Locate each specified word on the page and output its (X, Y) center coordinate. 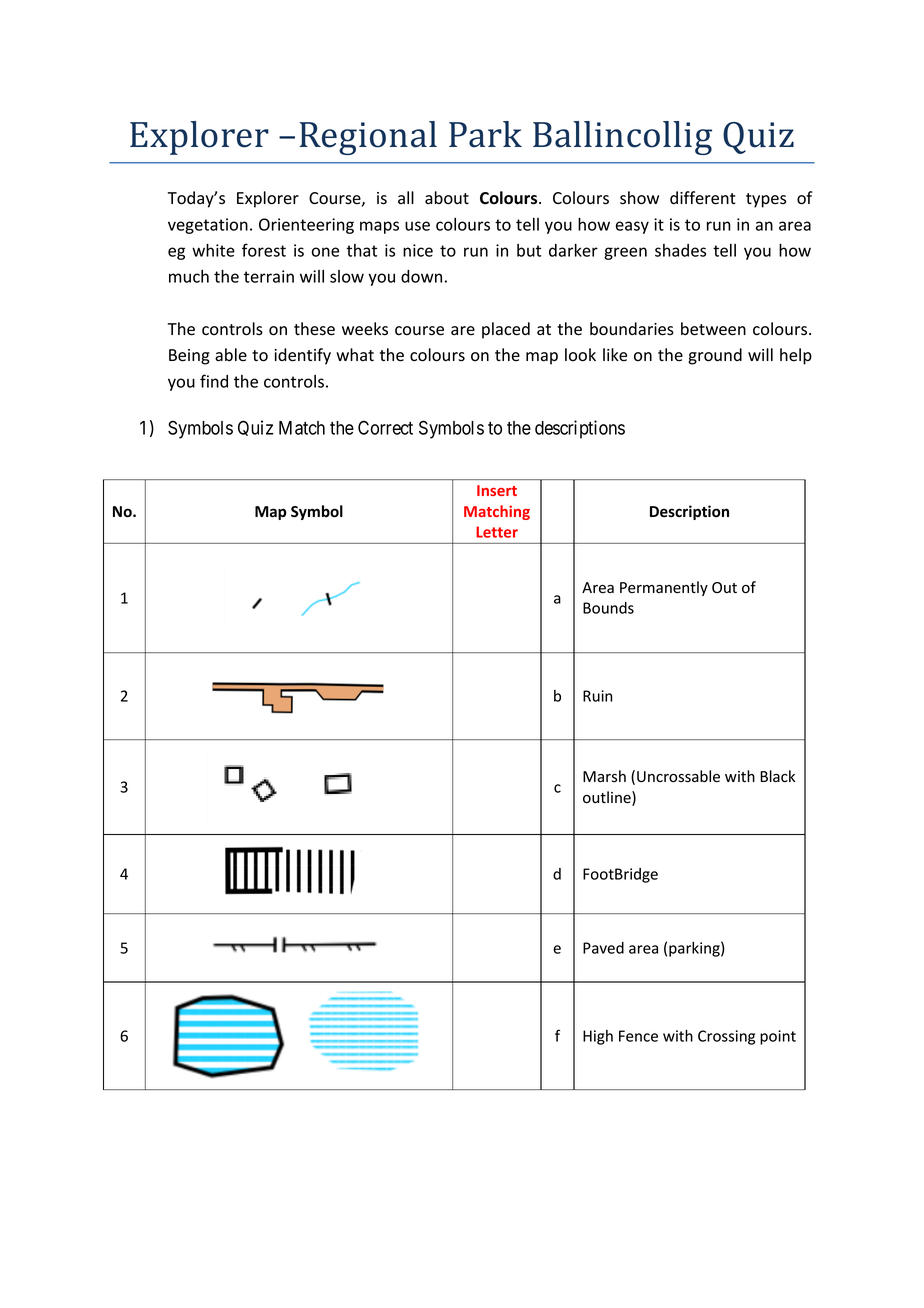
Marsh (604, 776)
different (703, 198)
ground (715, 356)
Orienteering (306, 226)
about (447, 198)
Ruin (597, 696)
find (214, 381)
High (598, 1037)
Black (777, 776)
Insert (497, 490)
